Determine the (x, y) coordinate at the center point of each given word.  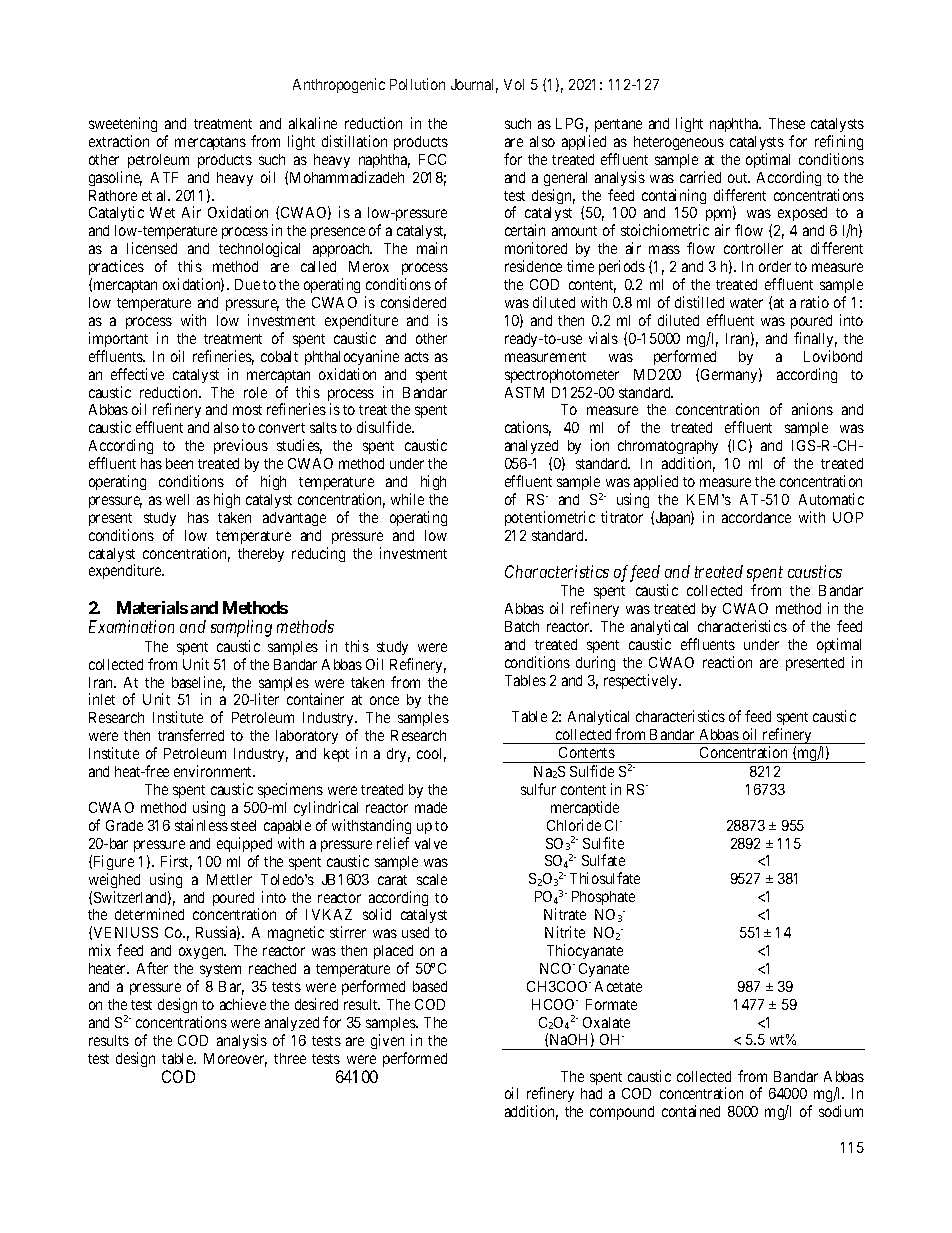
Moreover (235, 1060)
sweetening (123, 124)
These (787, 123)
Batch (522, 626)
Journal (474, 86)
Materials (152, 607)
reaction (727, 662)
